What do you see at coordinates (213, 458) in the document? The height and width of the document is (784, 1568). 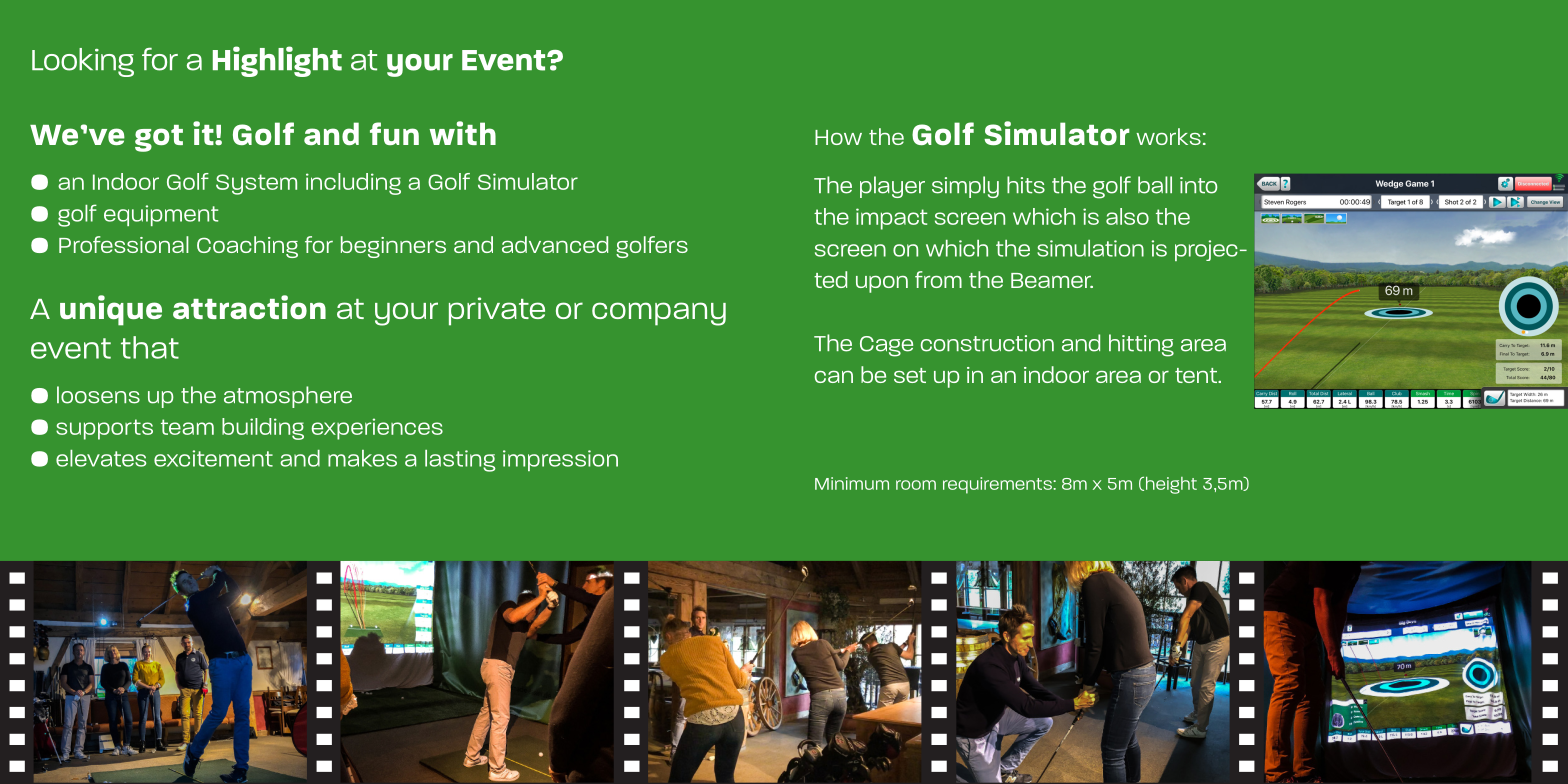 I see `excitement` at bounding box center [213, 458].
